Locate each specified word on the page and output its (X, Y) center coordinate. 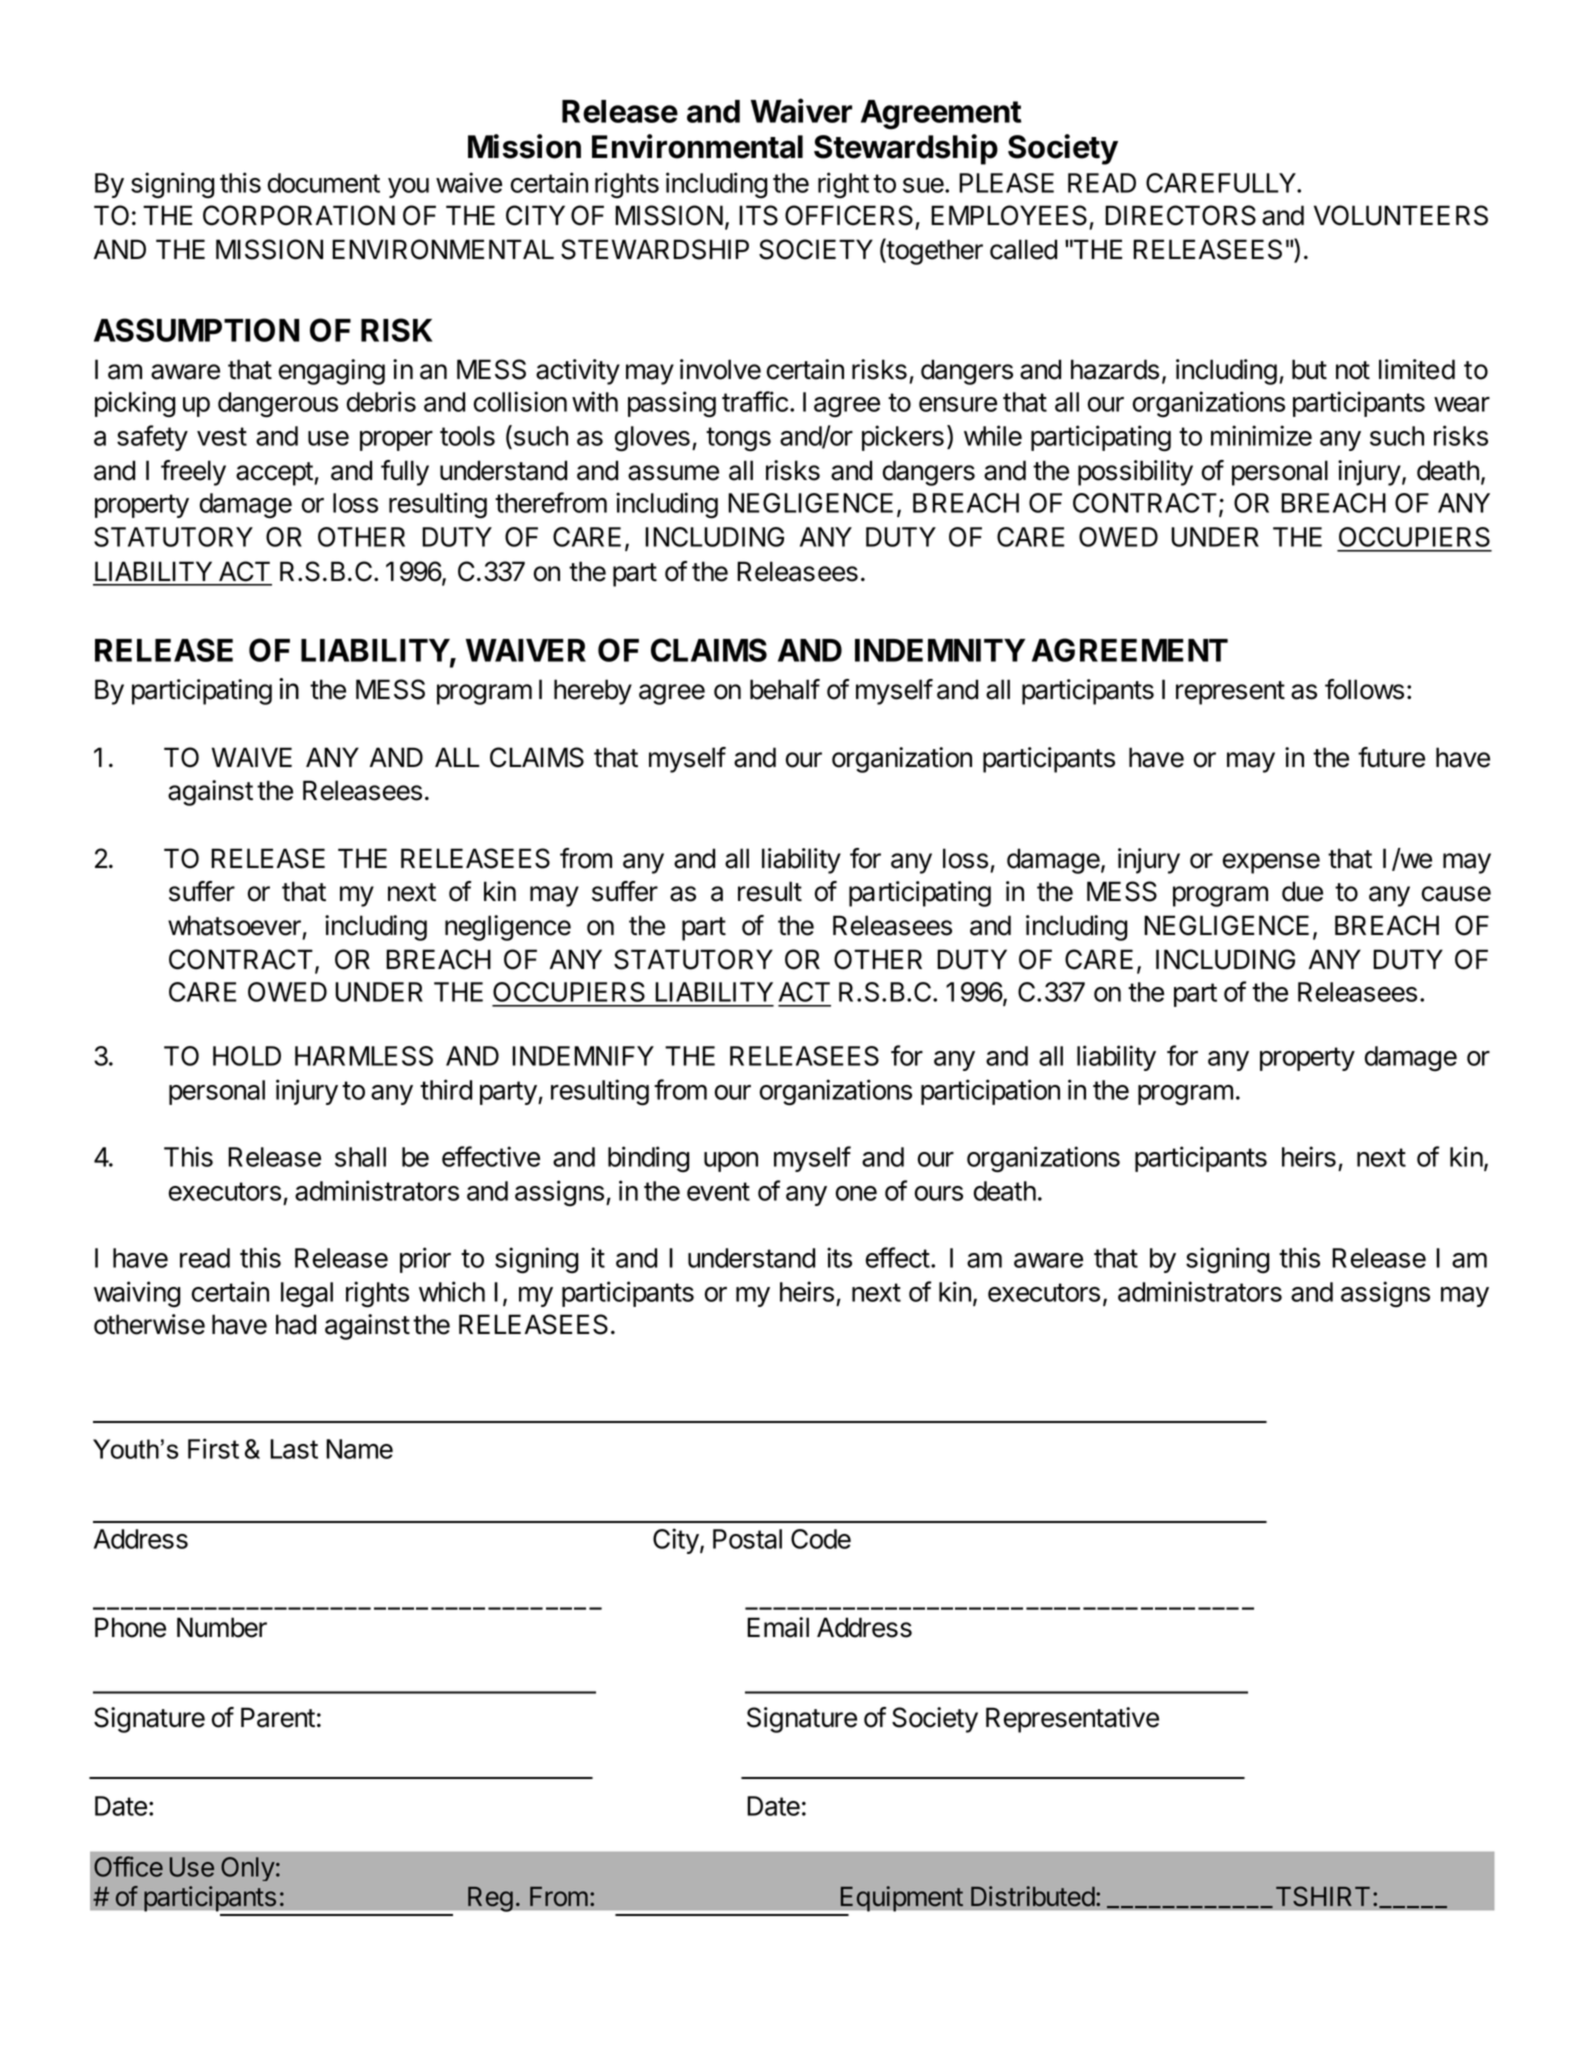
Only (248, 1869)
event (718, 1191)
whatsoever (234, 925)
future (1391, 757)
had (296, 1324)
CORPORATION (299, 215)
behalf (785, 689)
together (934, 251)
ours (939, 1193)
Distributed (1033, 1896)
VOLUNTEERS (1401, 215)
